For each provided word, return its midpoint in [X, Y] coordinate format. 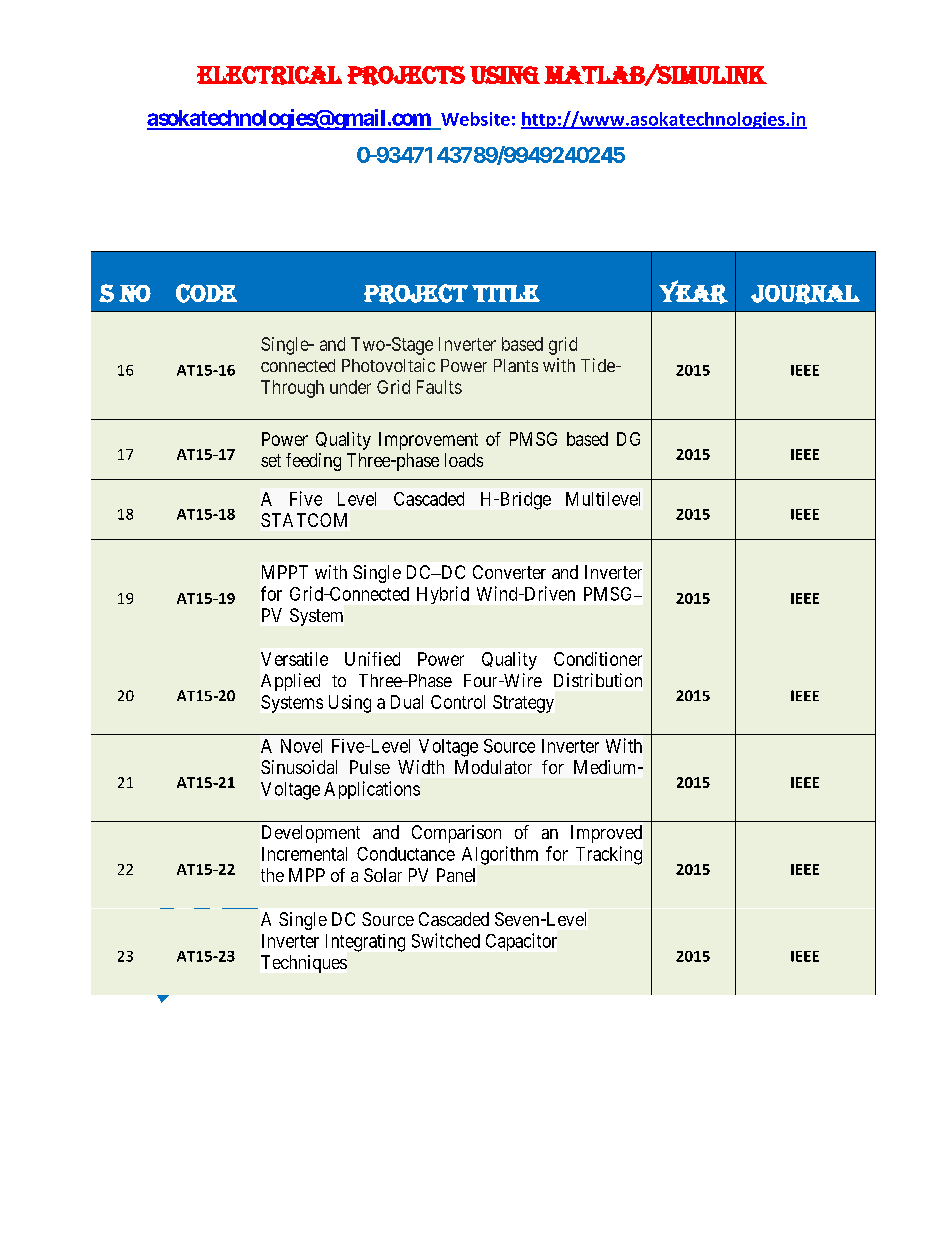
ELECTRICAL [269, 75]
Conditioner [598, 659]
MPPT [285, 572]
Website [475, 119]
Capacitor [521, 942]
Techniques [304, 964]
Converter [509, 572]
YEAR [693, 292]
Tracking [609, 855]
